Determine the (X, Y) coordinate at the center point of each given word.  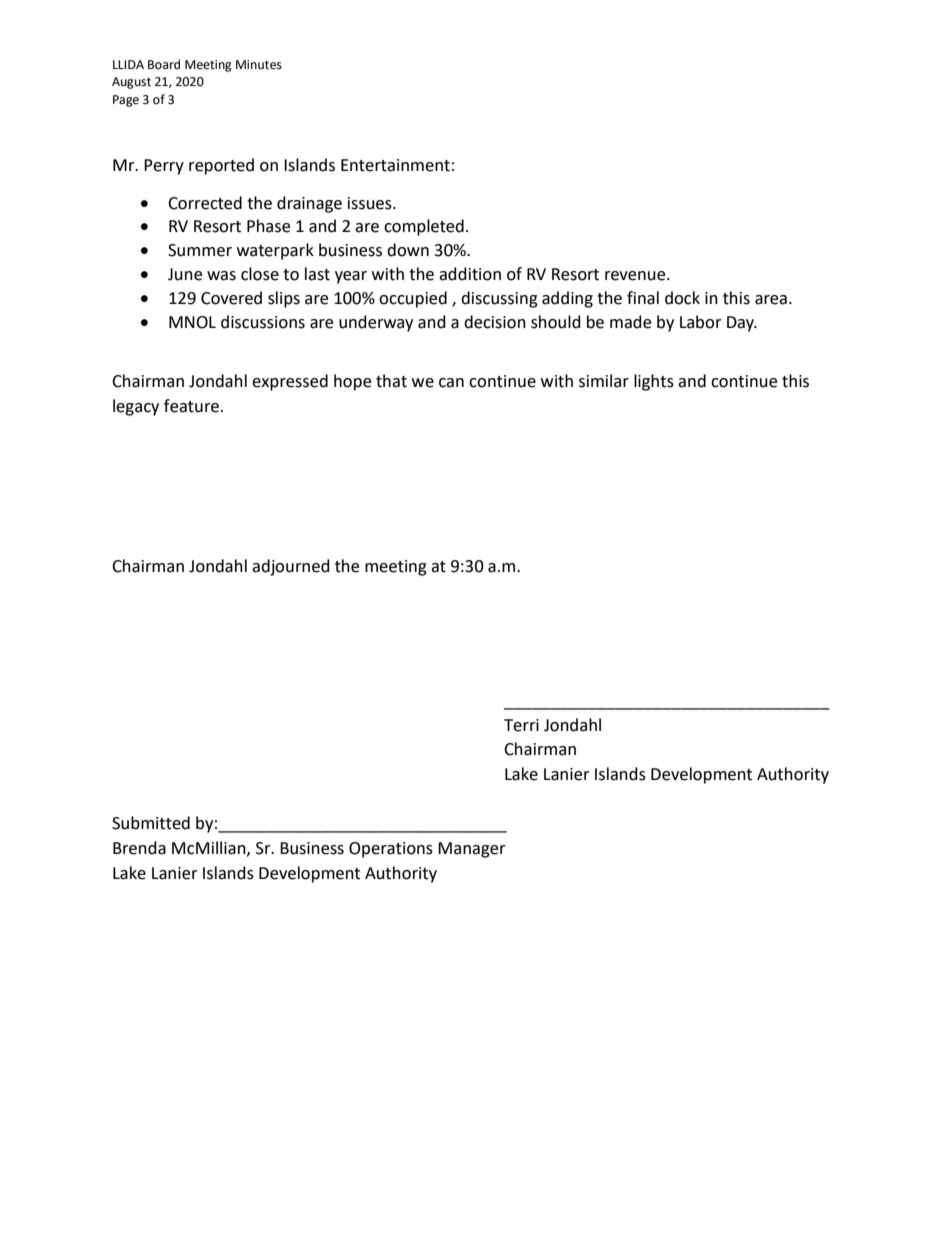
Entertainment (395, 165)
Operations (391, 850)
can (451, 383)
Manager (472, 850)
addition (470, 274)
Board (164, 64)
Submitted (151, 823)
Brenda (139, 848)
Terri (521, 725)
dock (682, 298)
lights (654, 382)
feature (191, 406)
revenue (636, 276)
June (185, 274)
